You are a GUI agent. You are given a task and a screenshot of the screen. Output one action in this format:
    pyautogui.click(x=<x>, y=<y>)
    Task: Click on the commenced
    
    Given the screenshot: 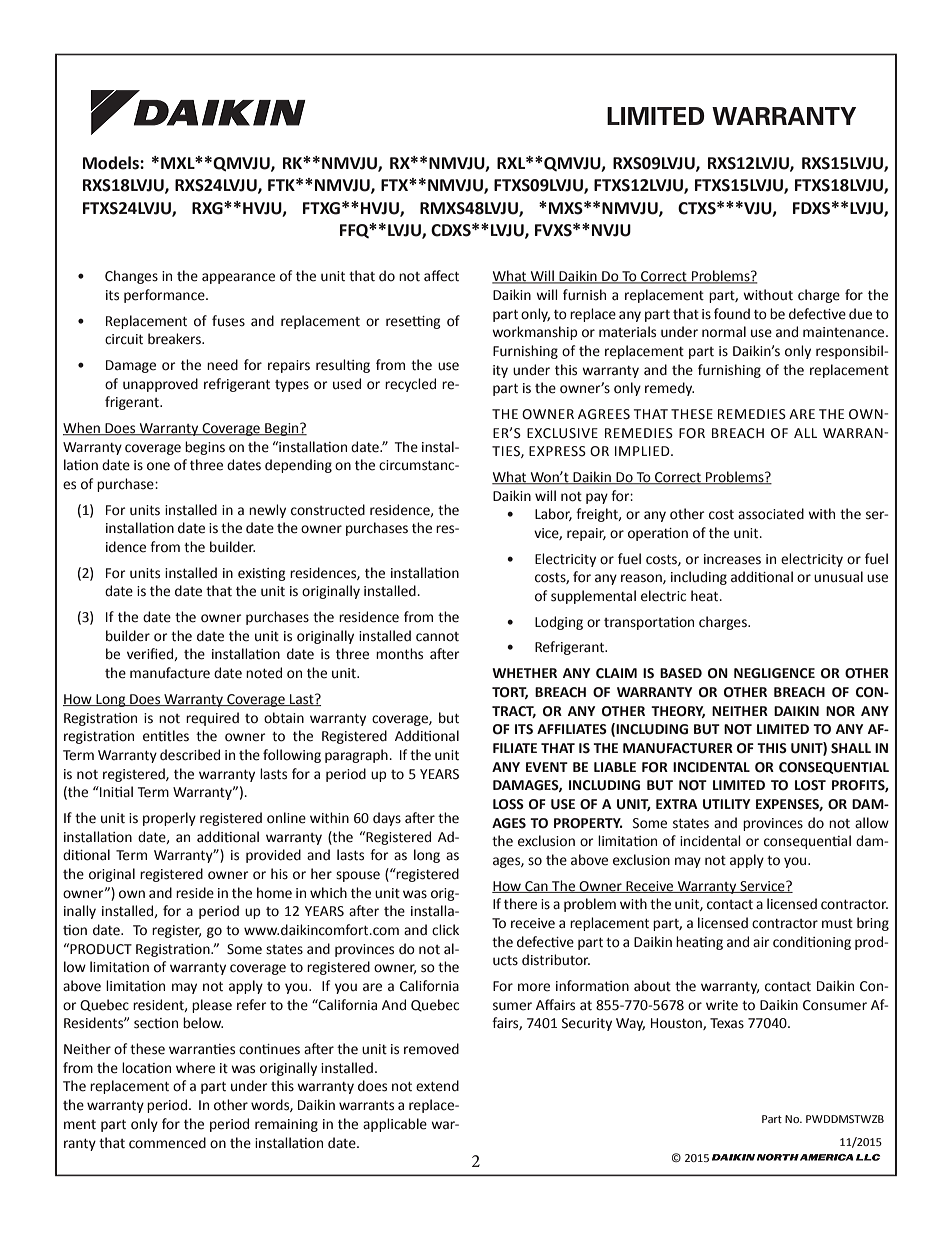 What is the action you would take?
    pyautogui.click(x=167, y=1143)
